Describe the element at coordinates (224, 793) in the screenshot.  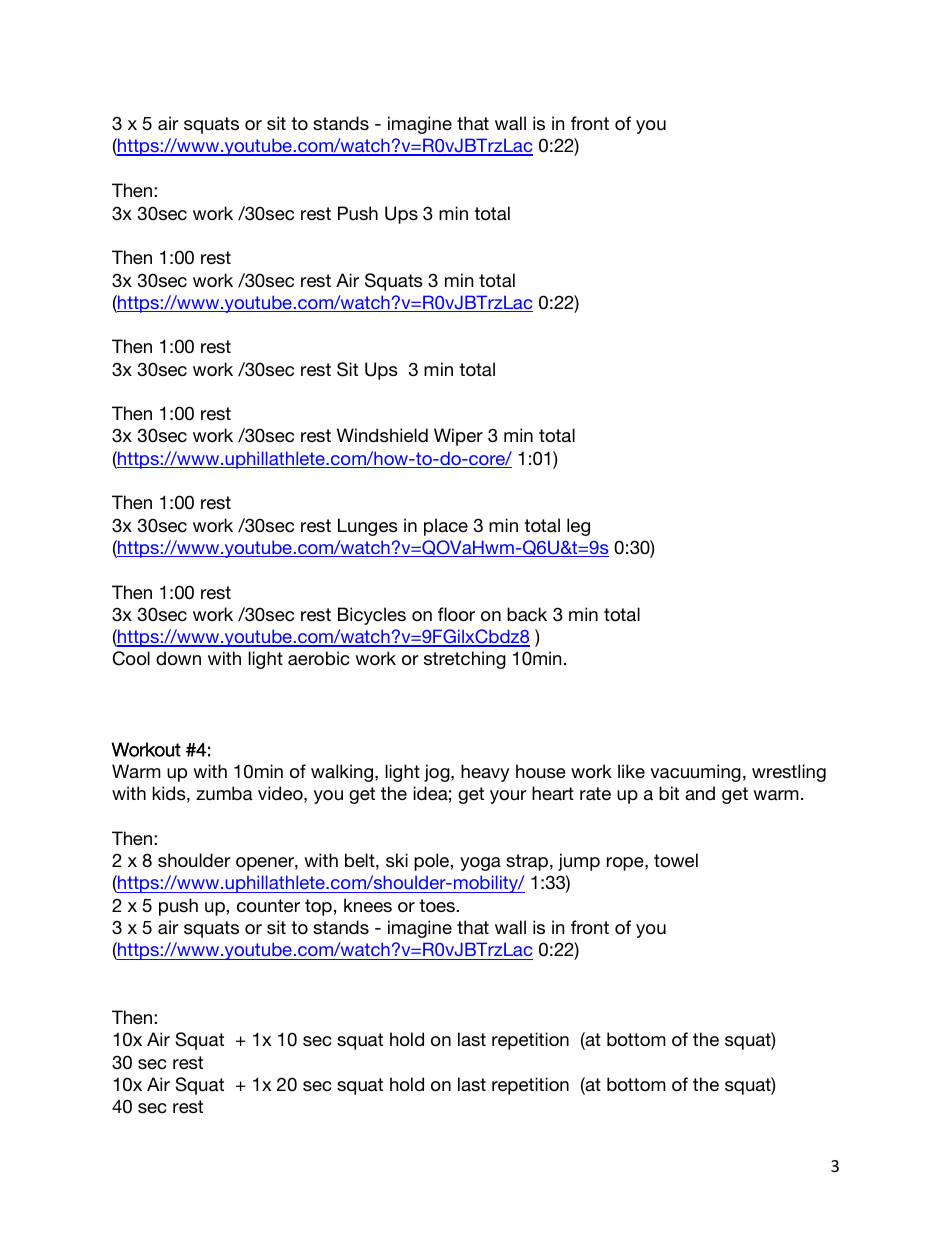
I see `zumba` at that location.
